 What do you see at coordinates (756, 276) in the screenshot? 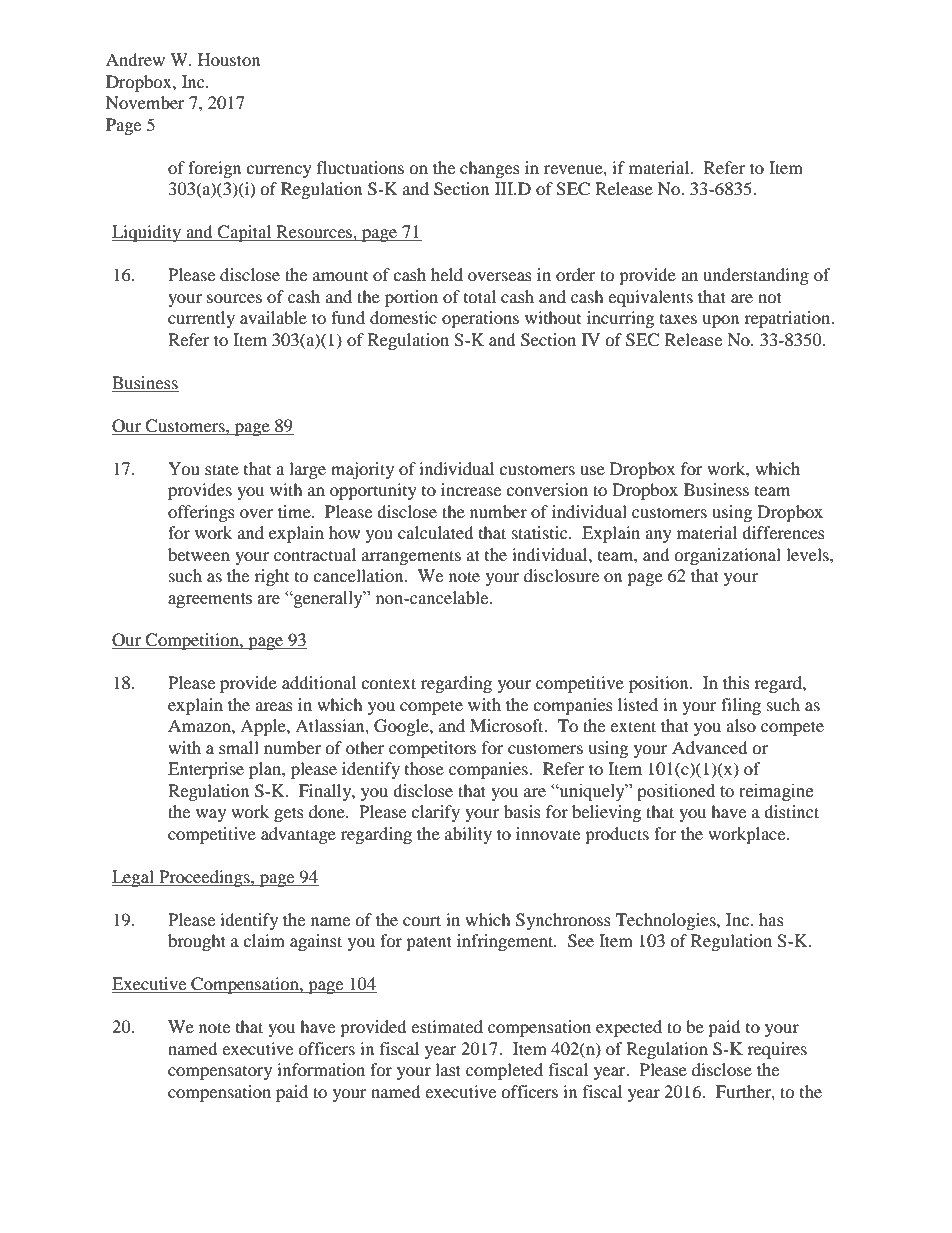
I see `understanding` at bounding box center [756, 276].
